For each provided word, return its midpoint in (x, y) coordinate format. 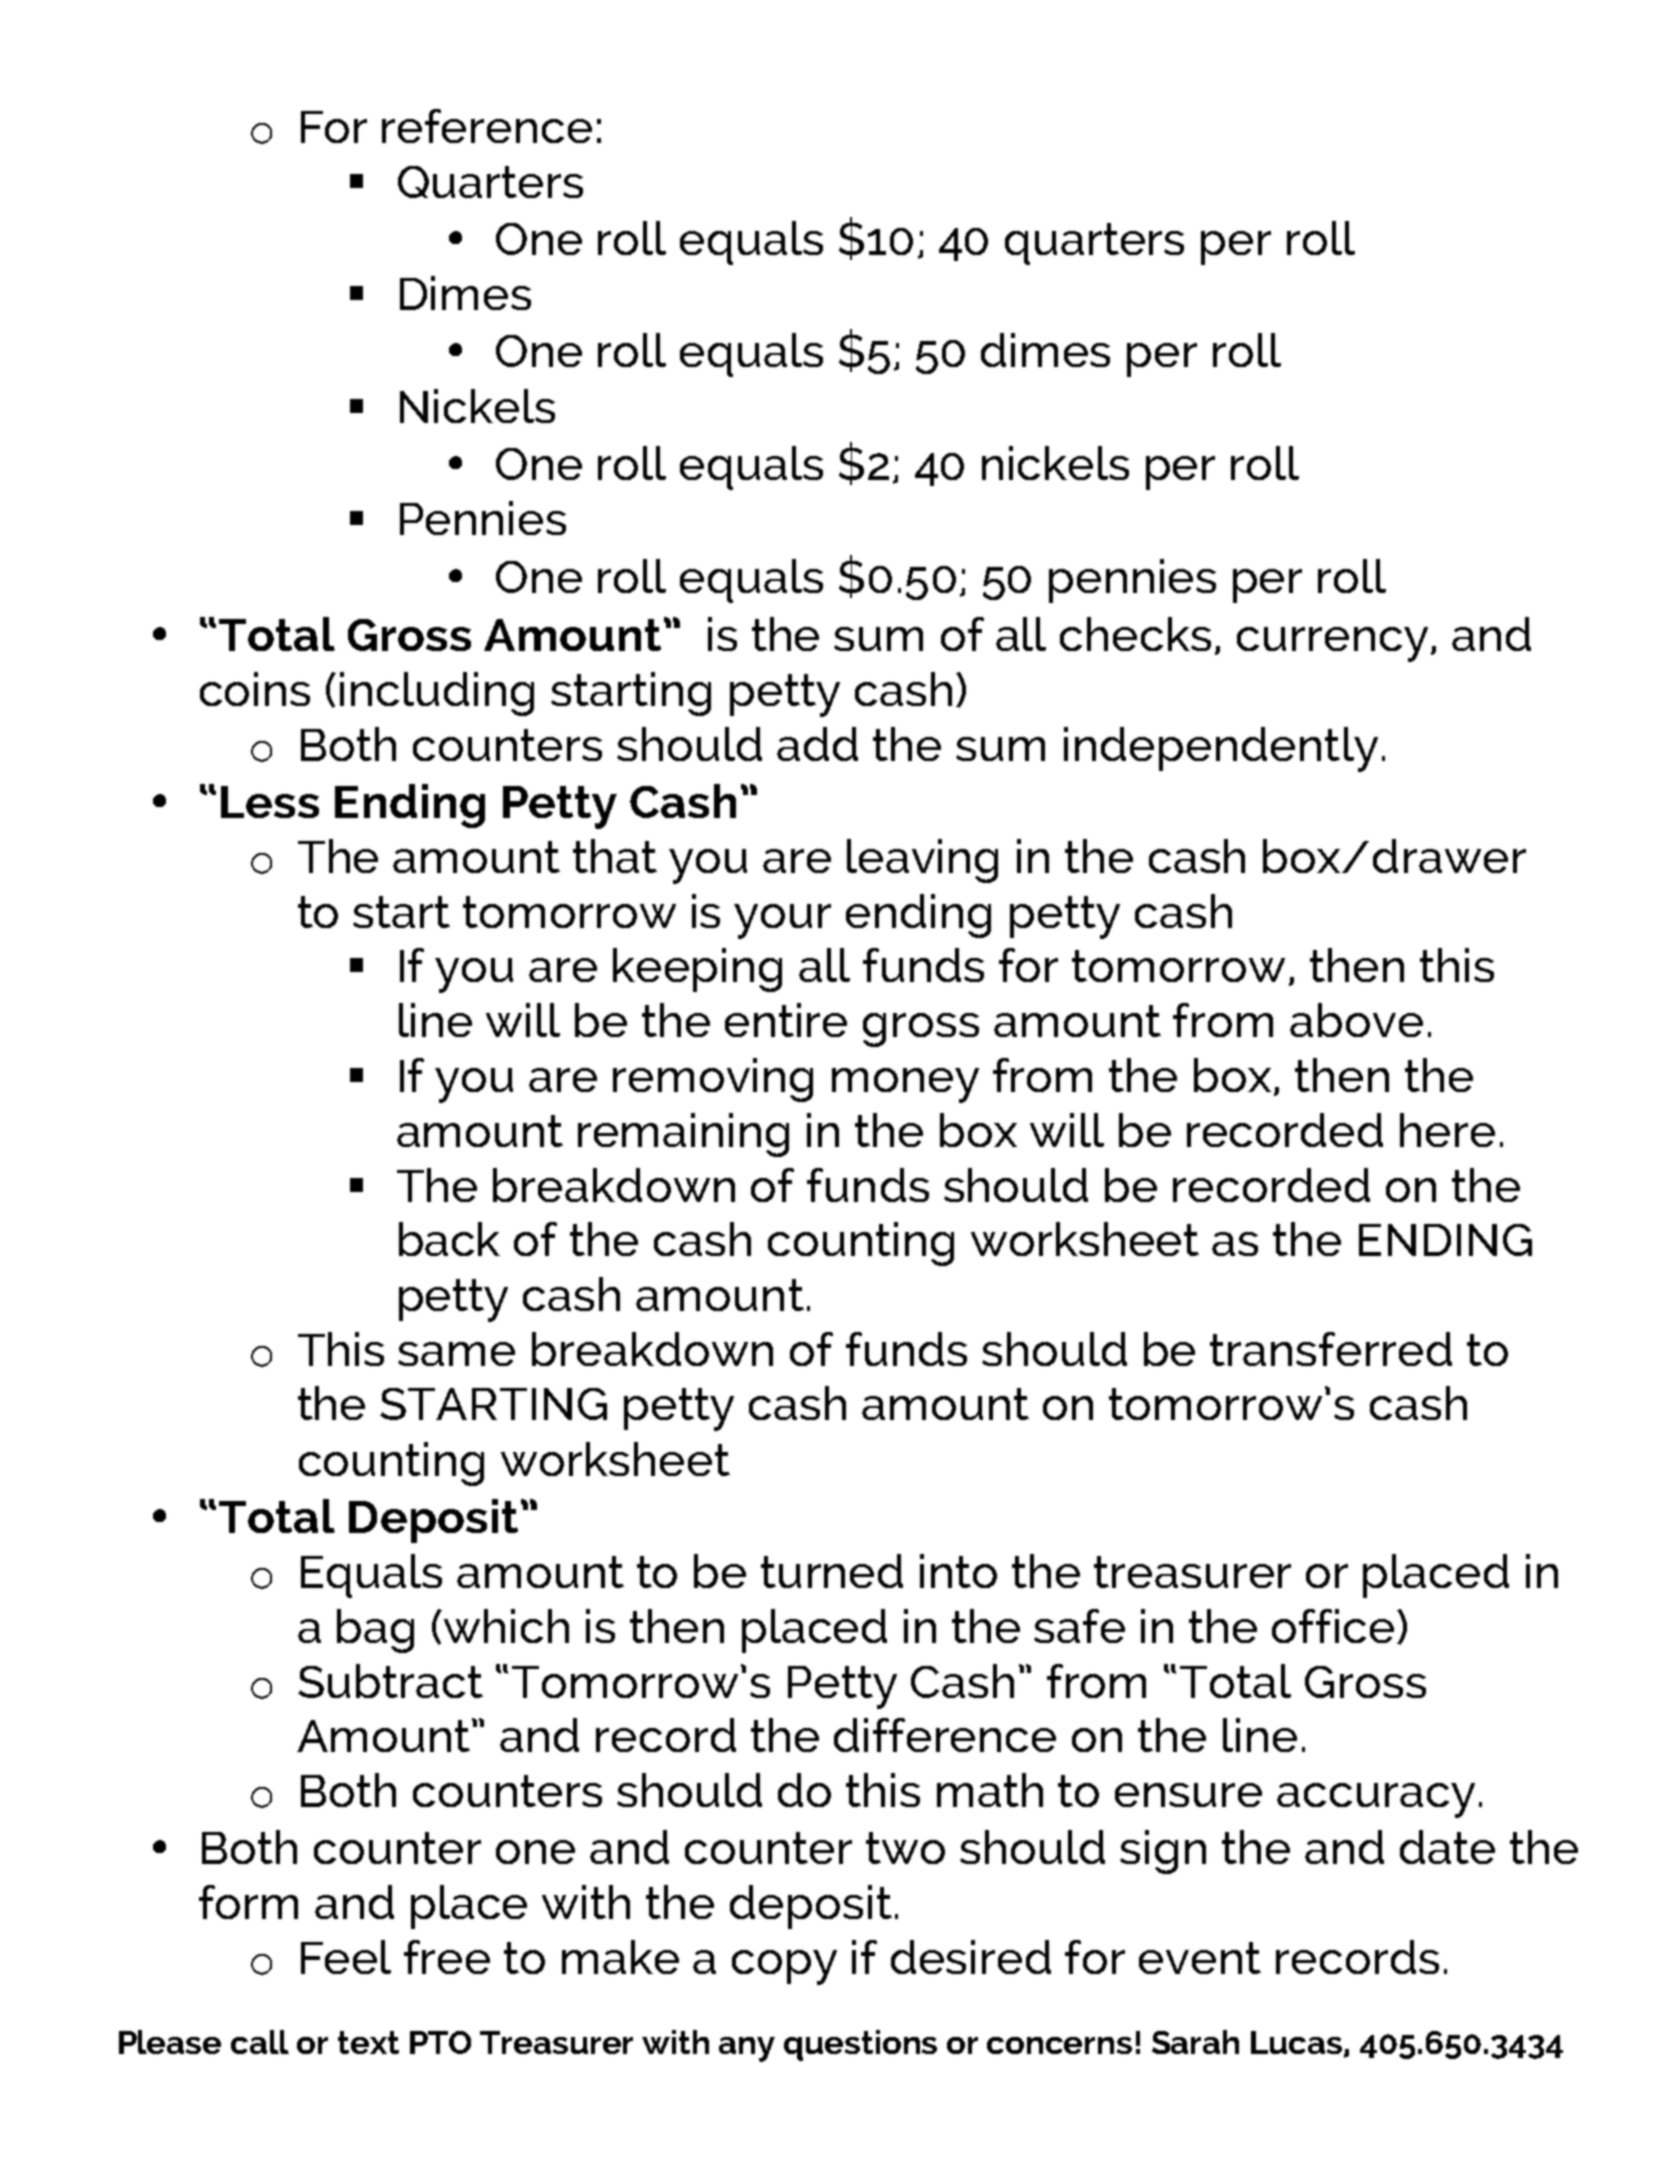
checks (1135, 634)
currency (1332, 644)
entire (786, 1020)
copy (784, 1967)
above (1356, 1020)
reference (487, 126)
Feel (346, 1957)
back (449, 1239)
